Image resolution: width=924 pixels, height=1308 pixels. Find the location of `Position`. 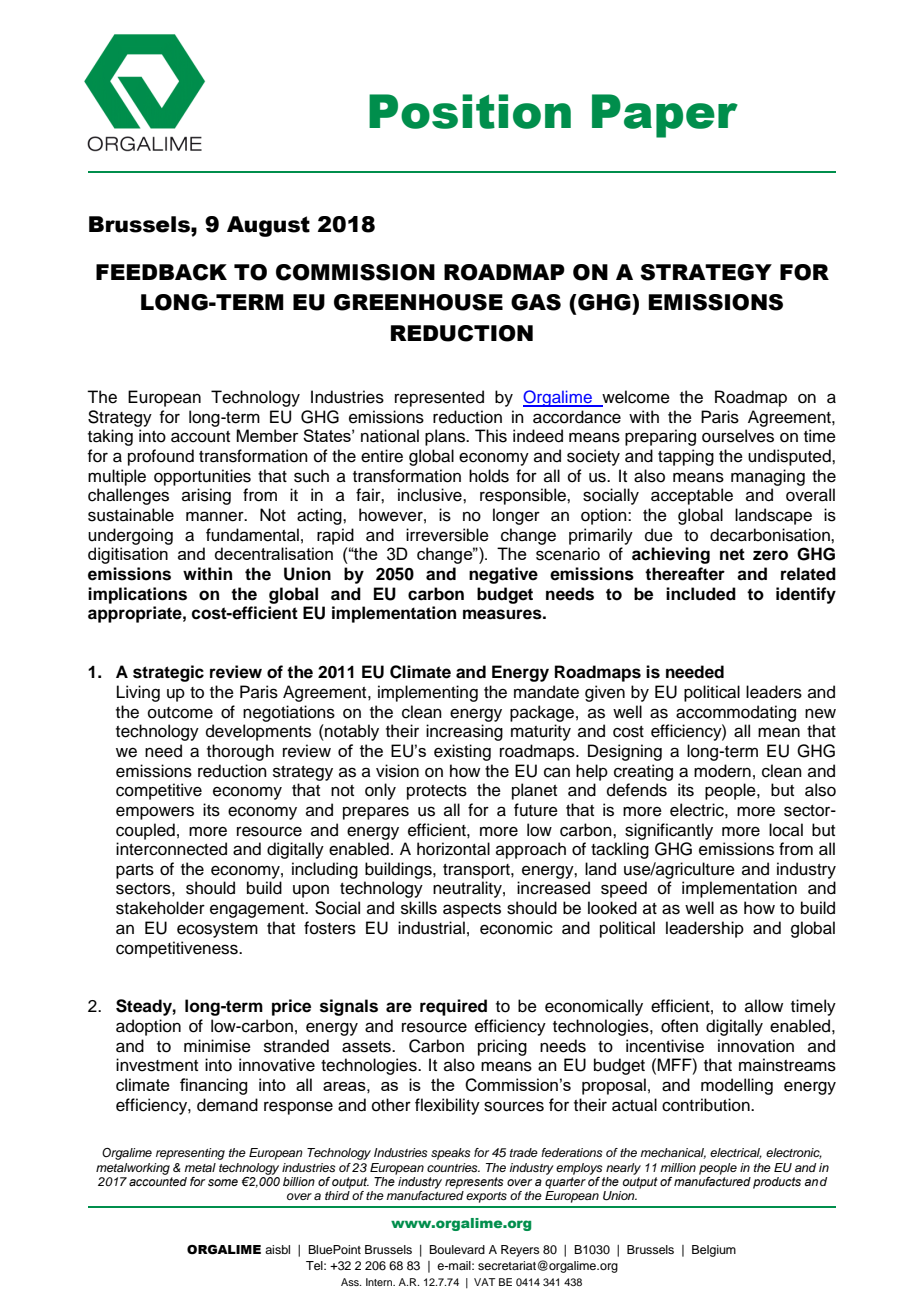

Position is located at coordinates (470, 111).
